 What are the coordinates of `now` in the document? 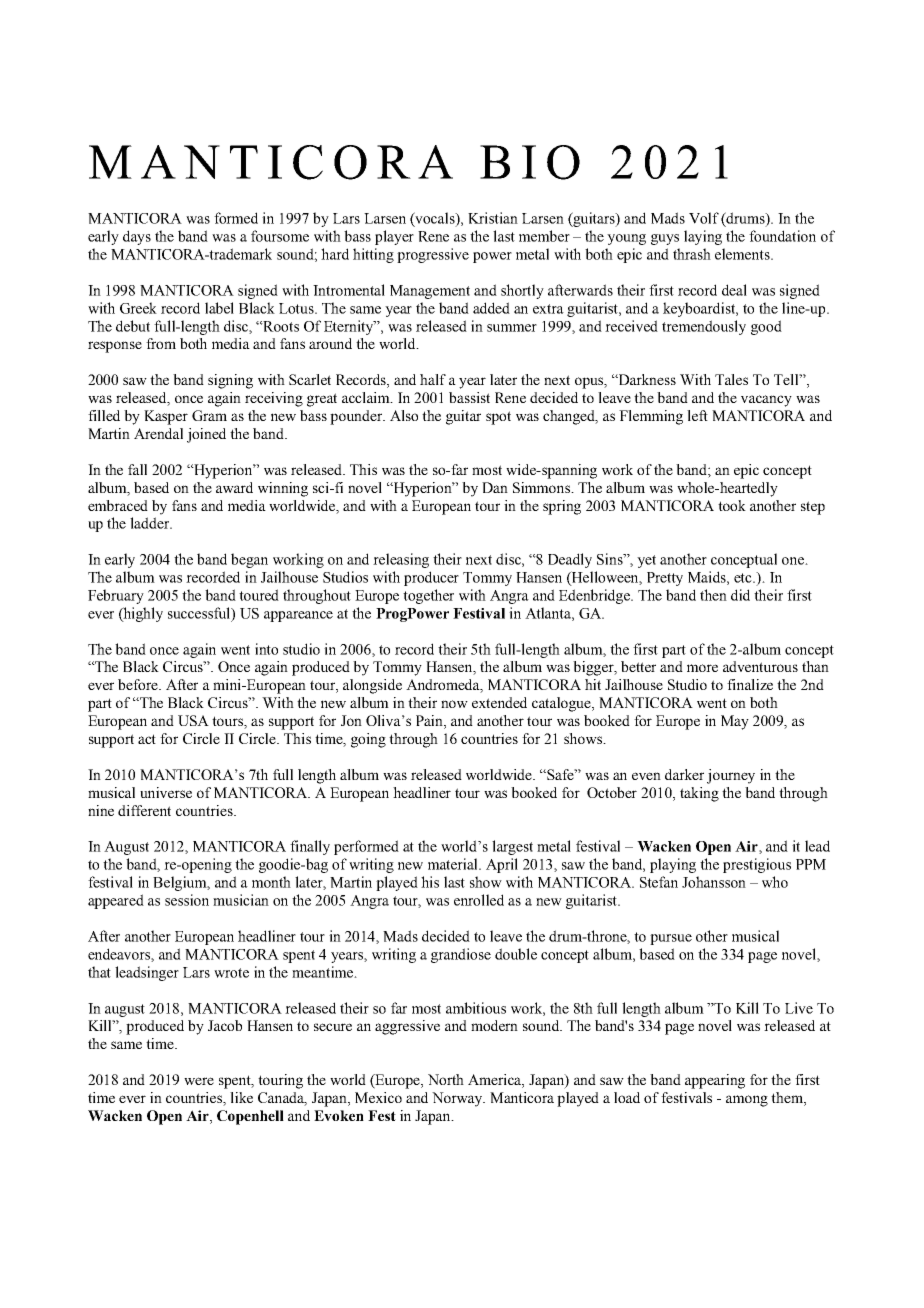 It's located at (454, 704).
